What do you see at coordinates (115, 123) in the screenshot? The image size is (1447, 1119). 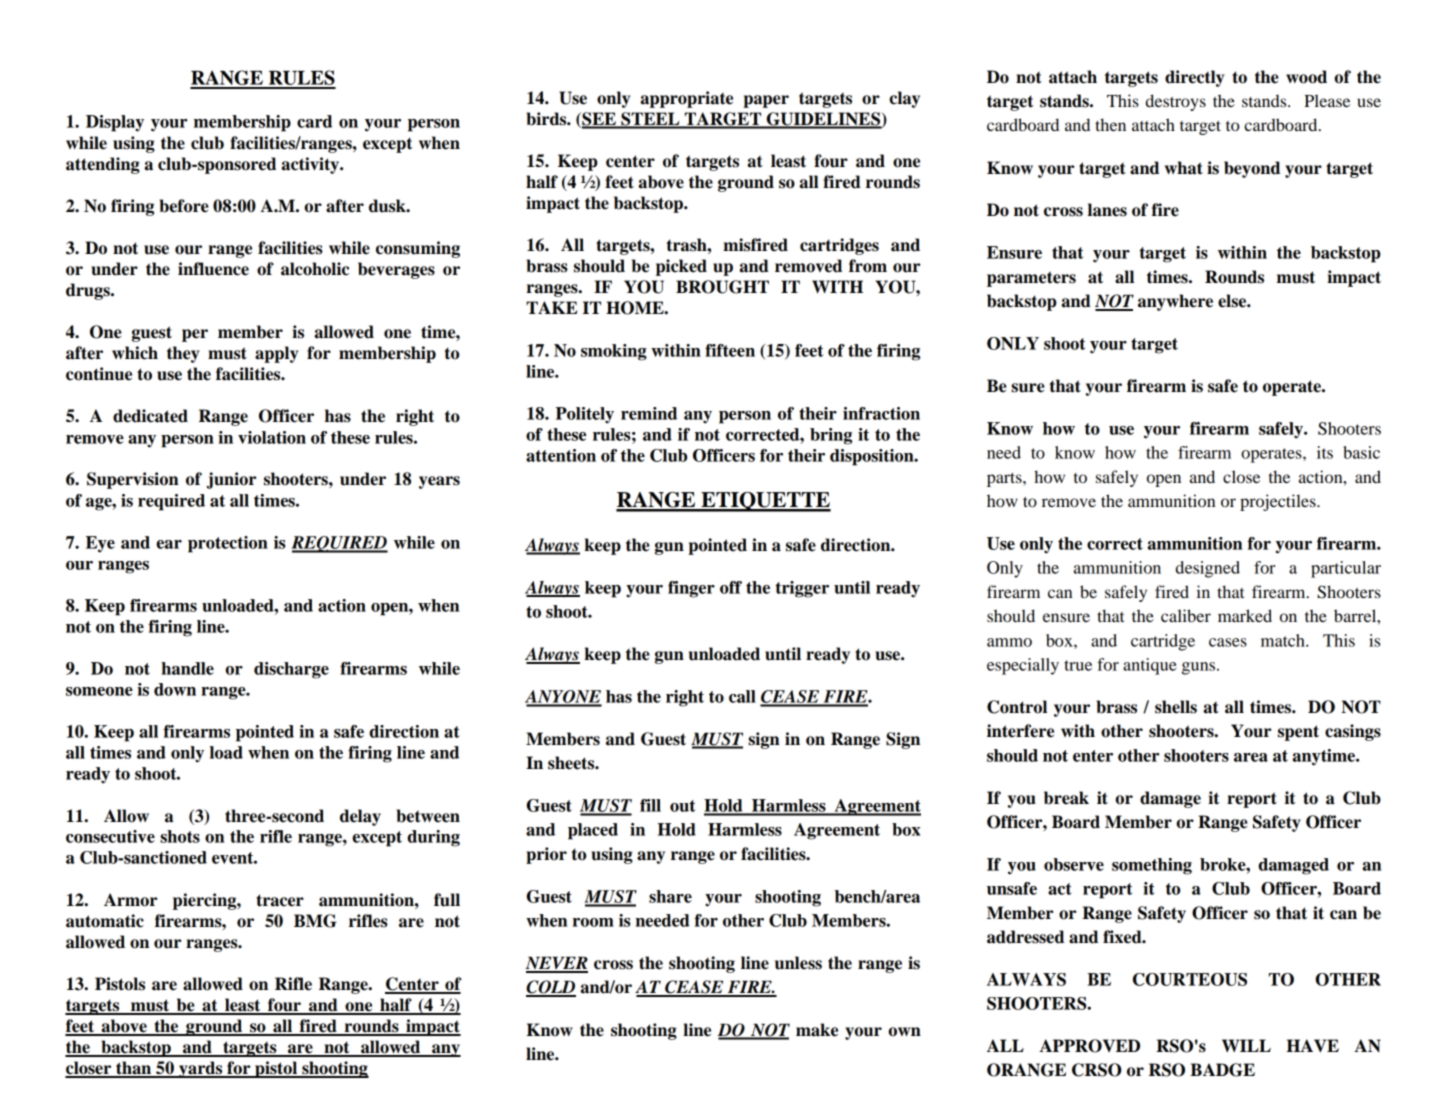 I see `Display` at bounding box center [115, 123].
